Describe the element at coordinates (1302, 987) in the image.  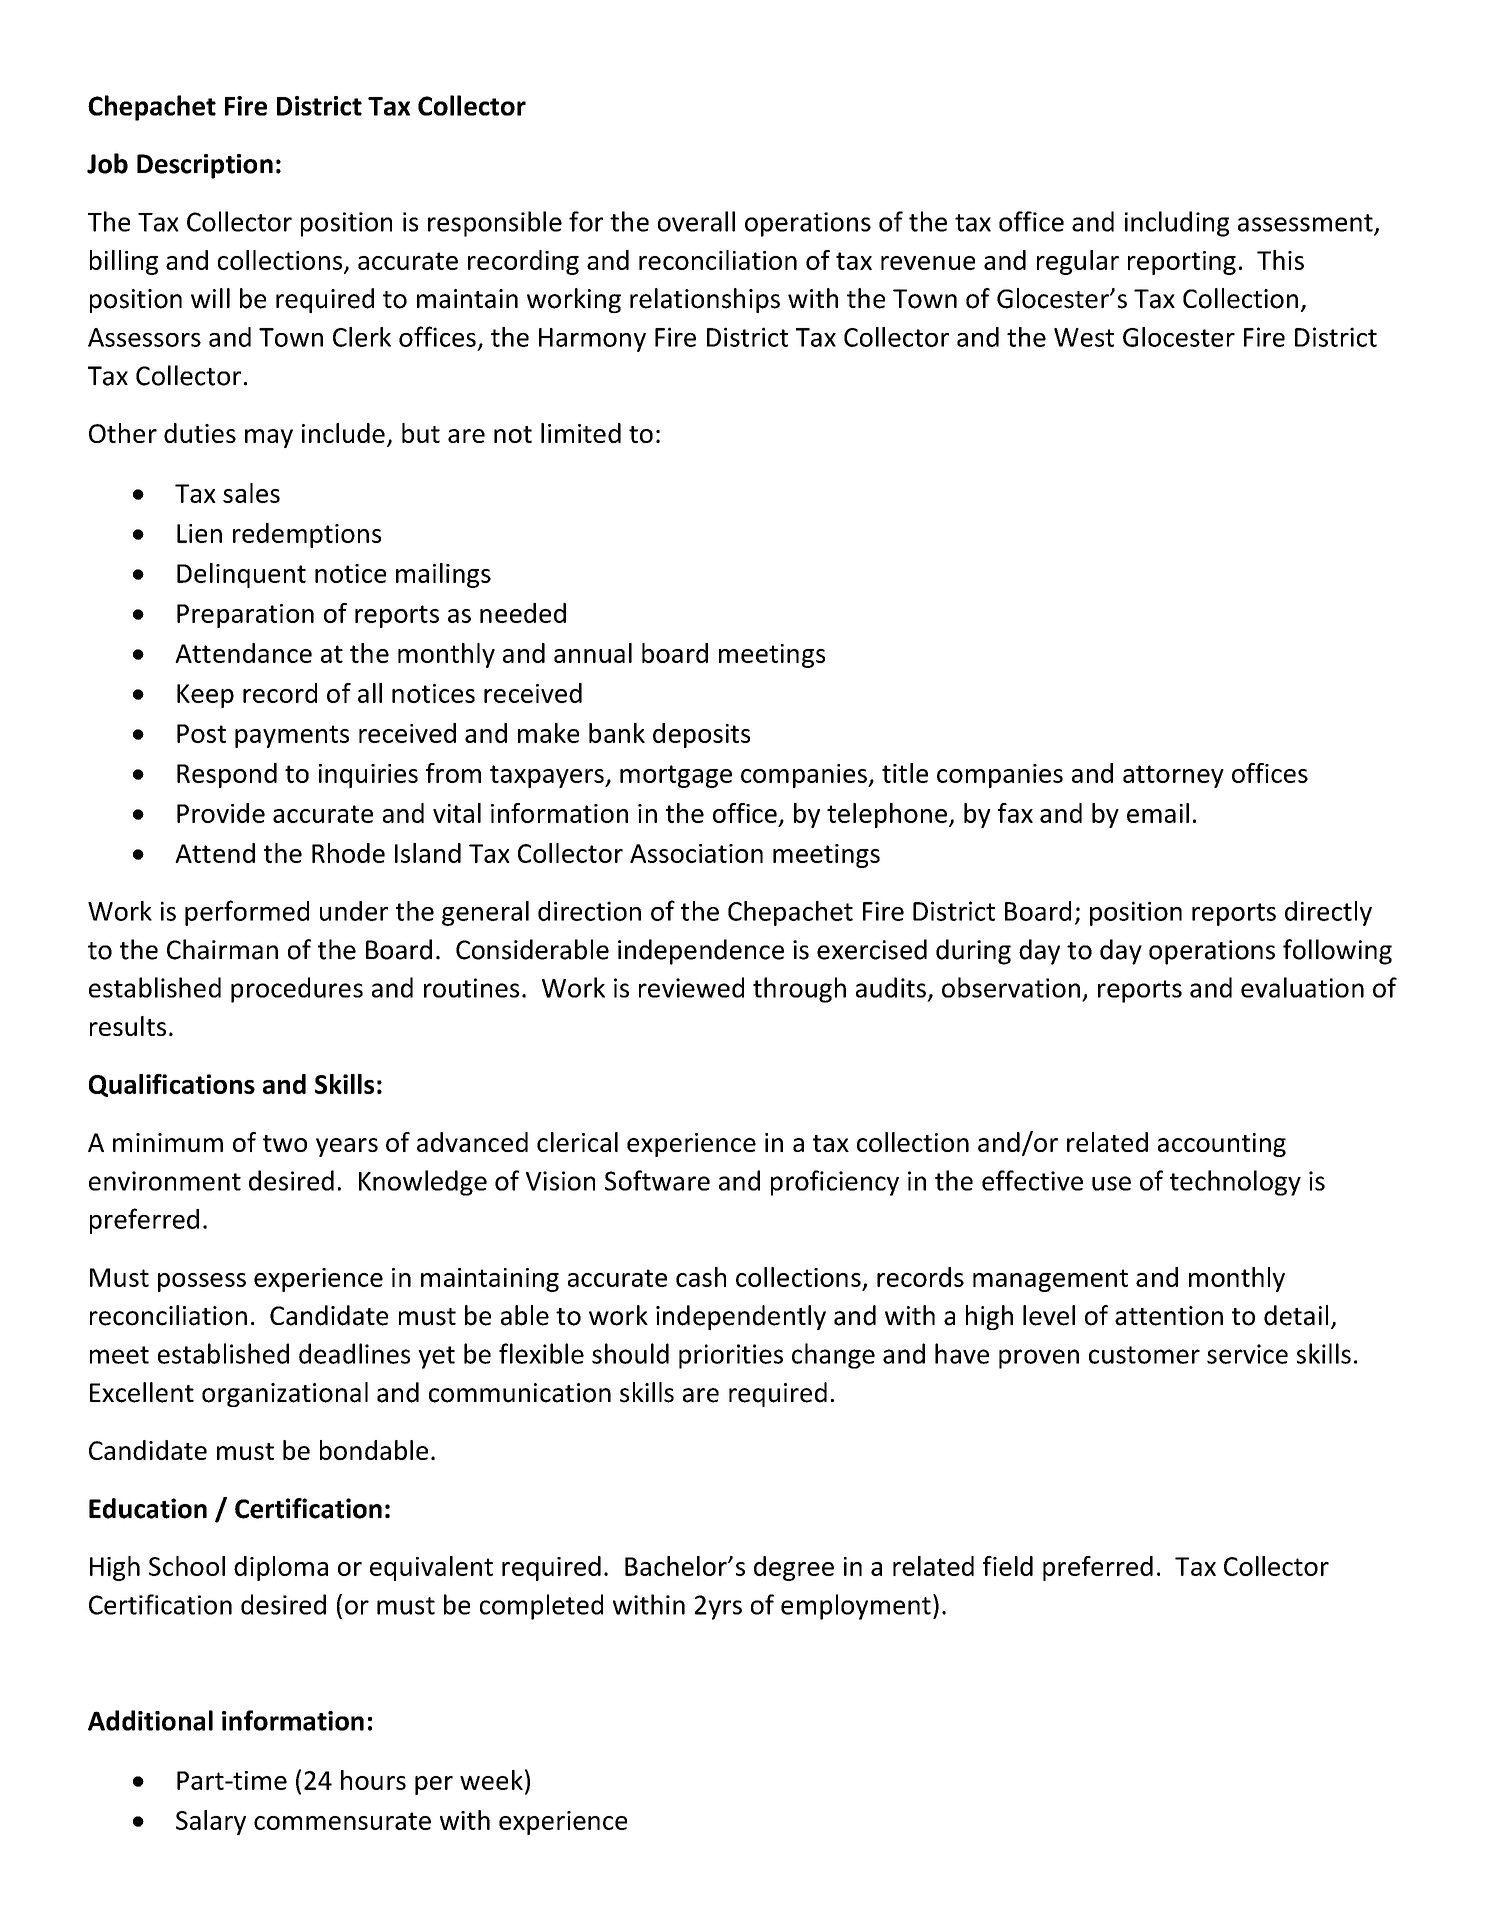
I see `evaluation` at that location.
